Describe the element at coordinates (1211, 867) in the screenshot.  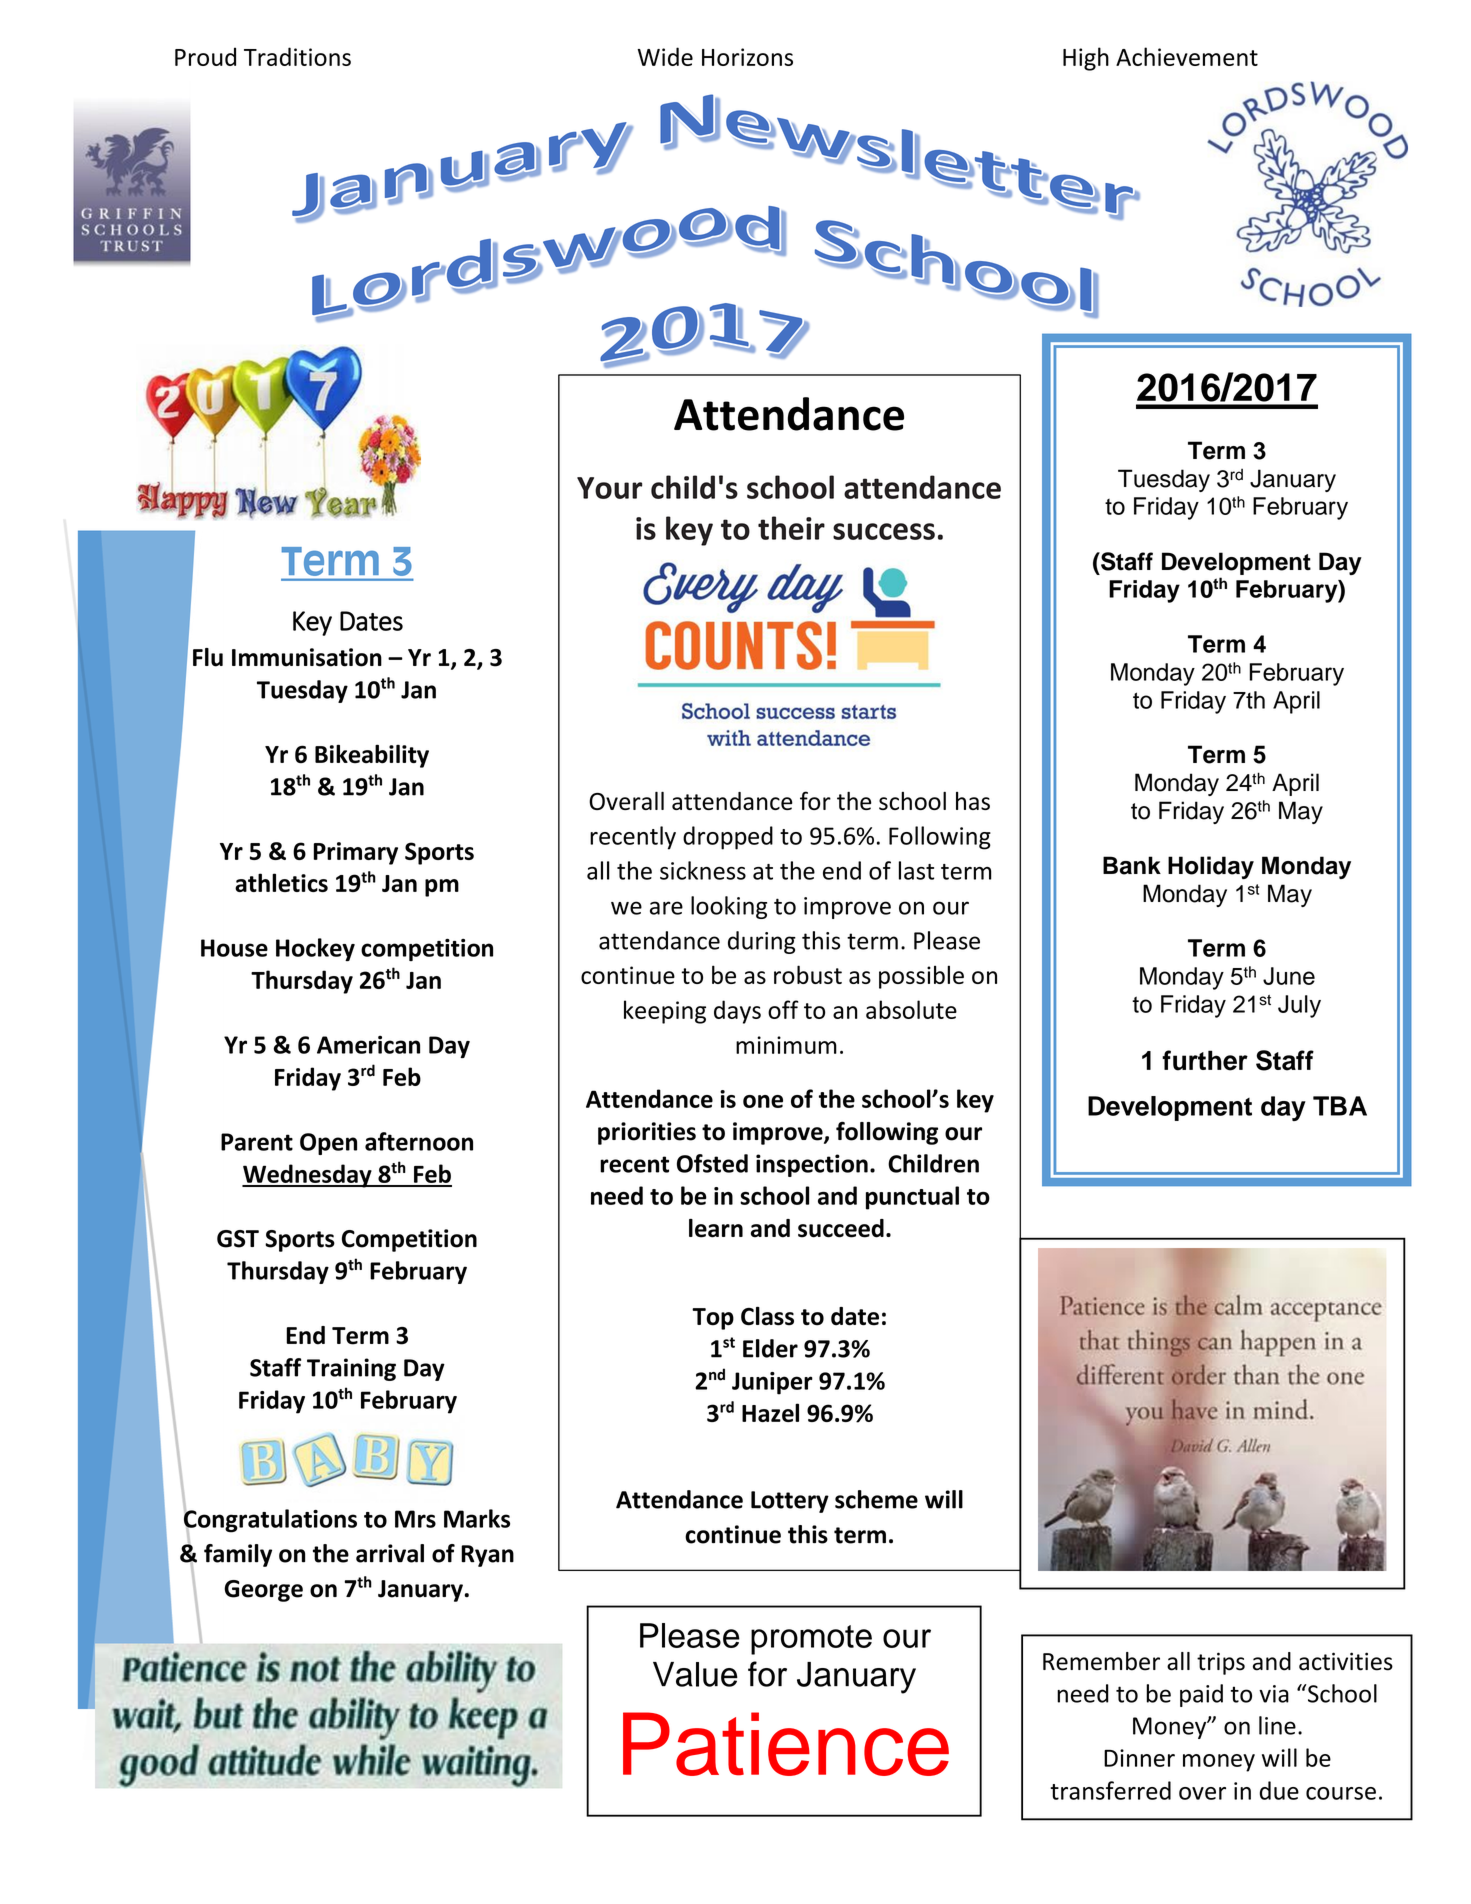
I see `Holiday` at that location.
